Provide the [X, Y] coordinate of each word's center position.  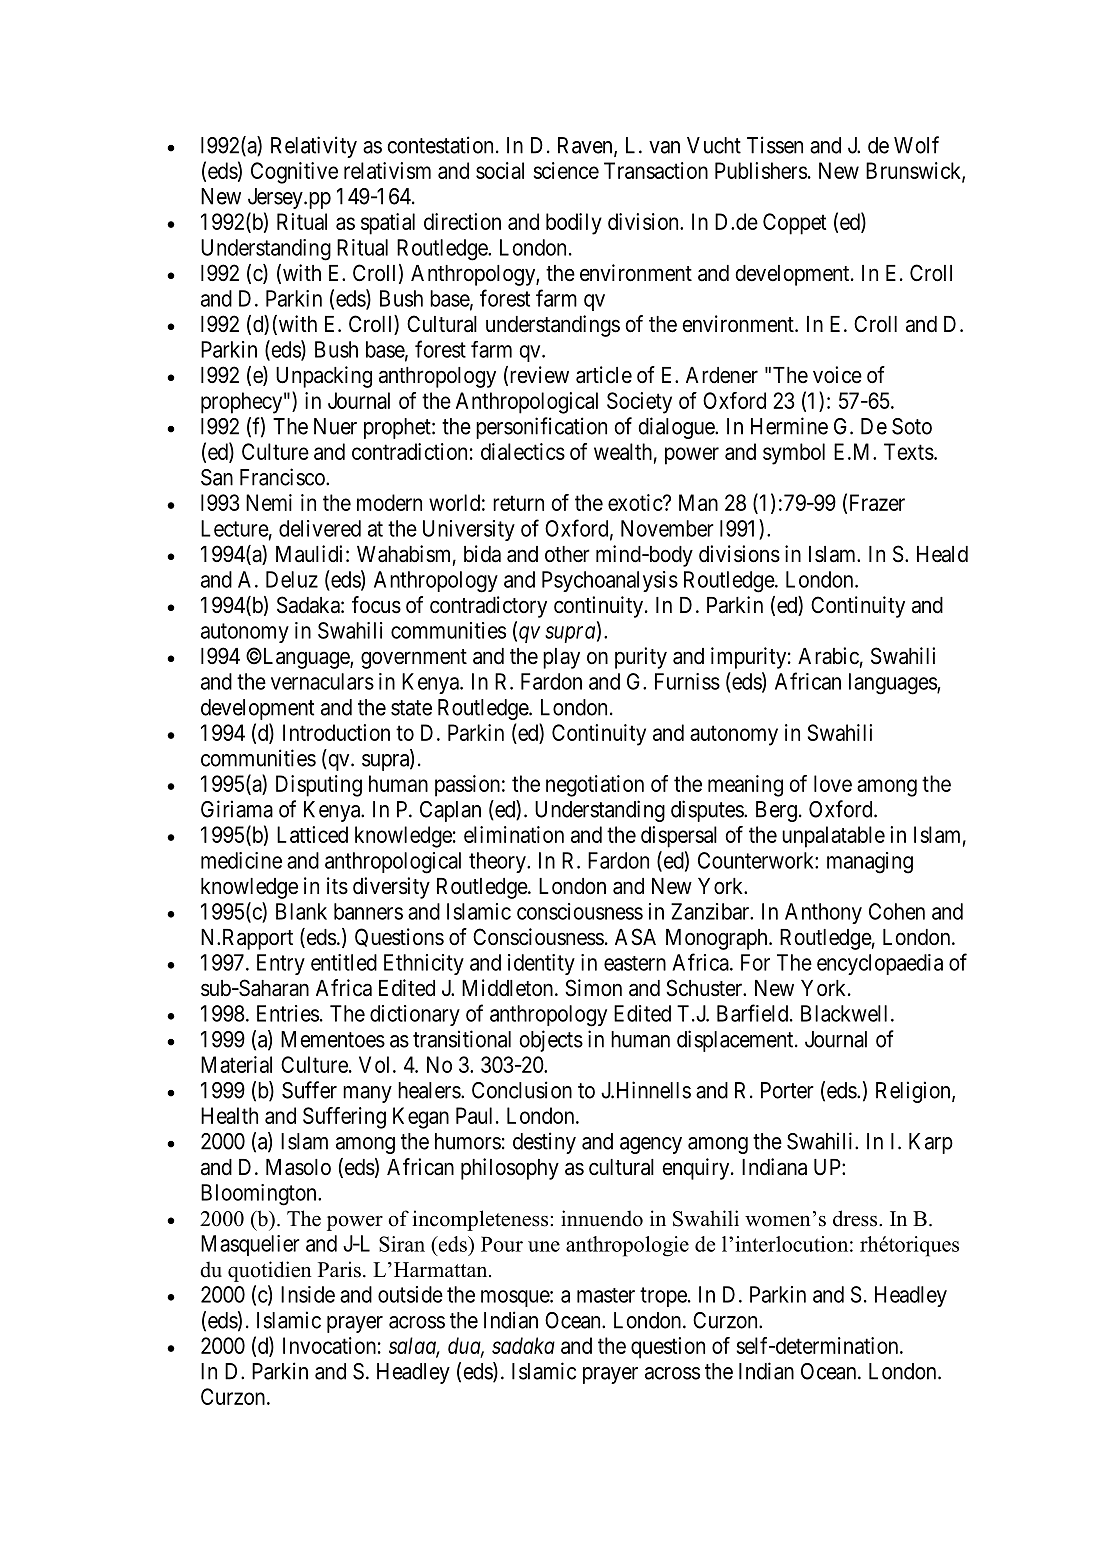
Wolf [916, 145]
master [606, 1295]
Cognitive [294, 173]
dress [856, 1218]
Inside [308, 1294]
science [566, 170]
